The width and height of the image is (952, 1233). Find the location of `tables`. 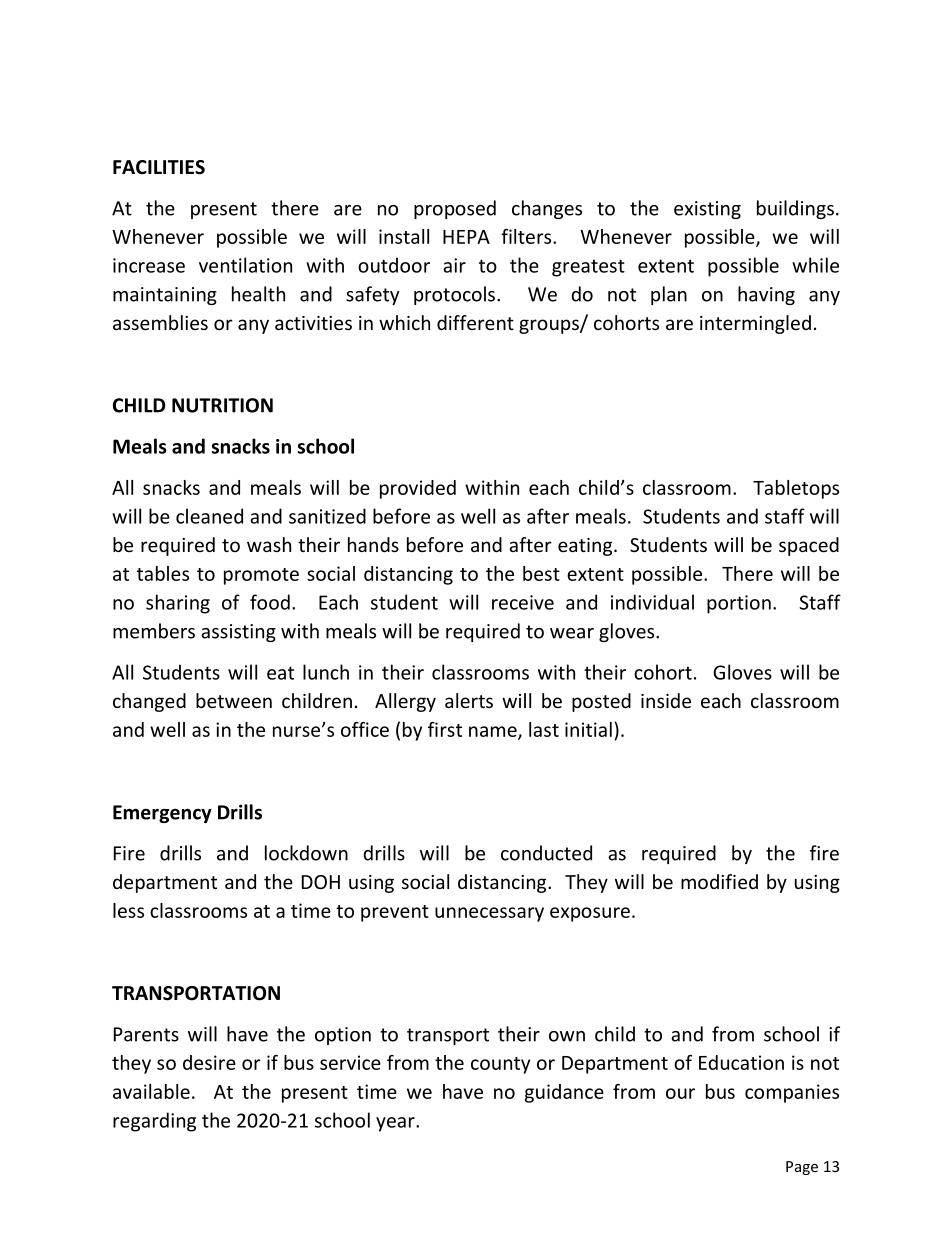

tables is located at coordinates (163, 573).
